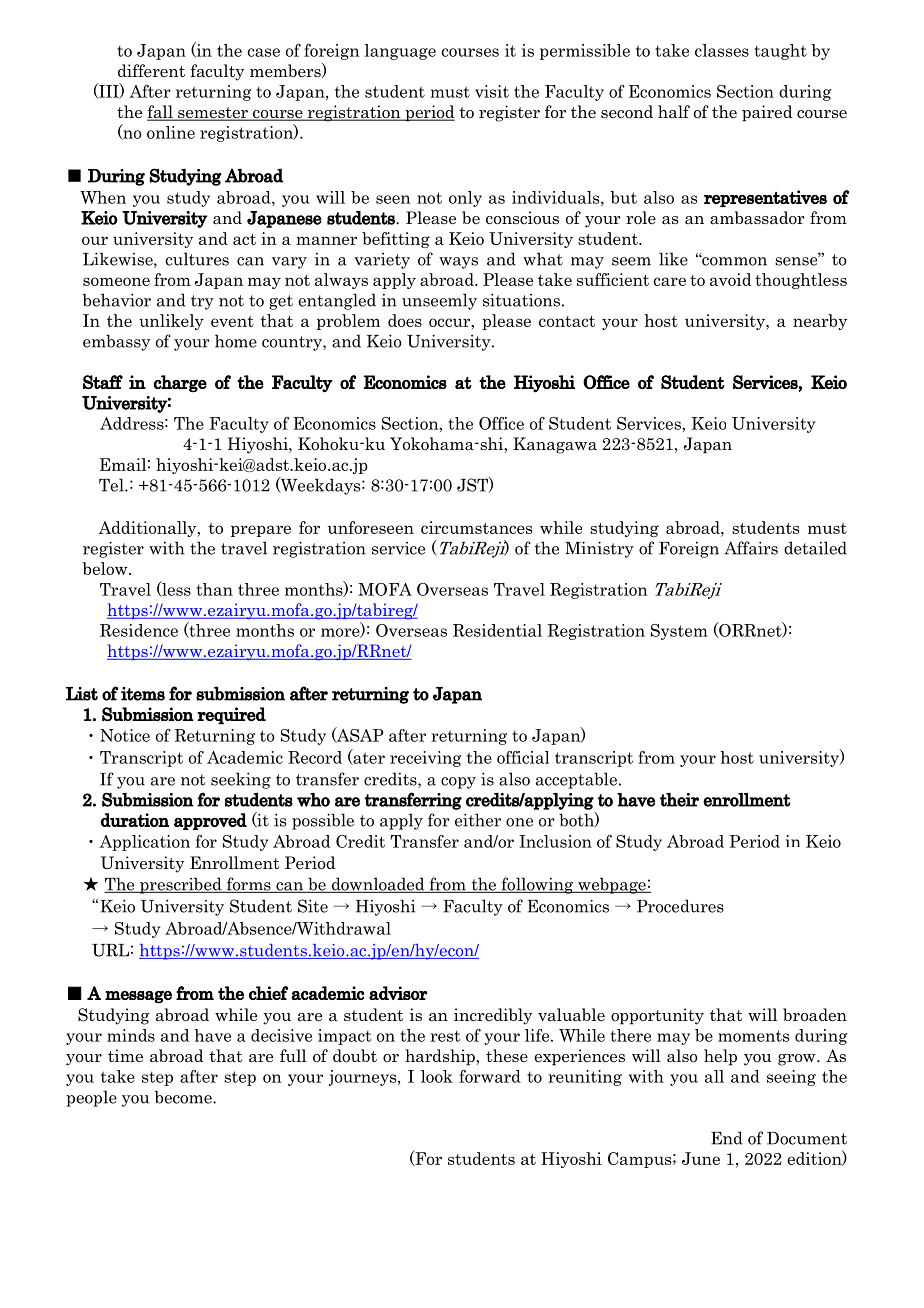 The image size is (924, 1308). I want to click on look, so click(437, 1076).
